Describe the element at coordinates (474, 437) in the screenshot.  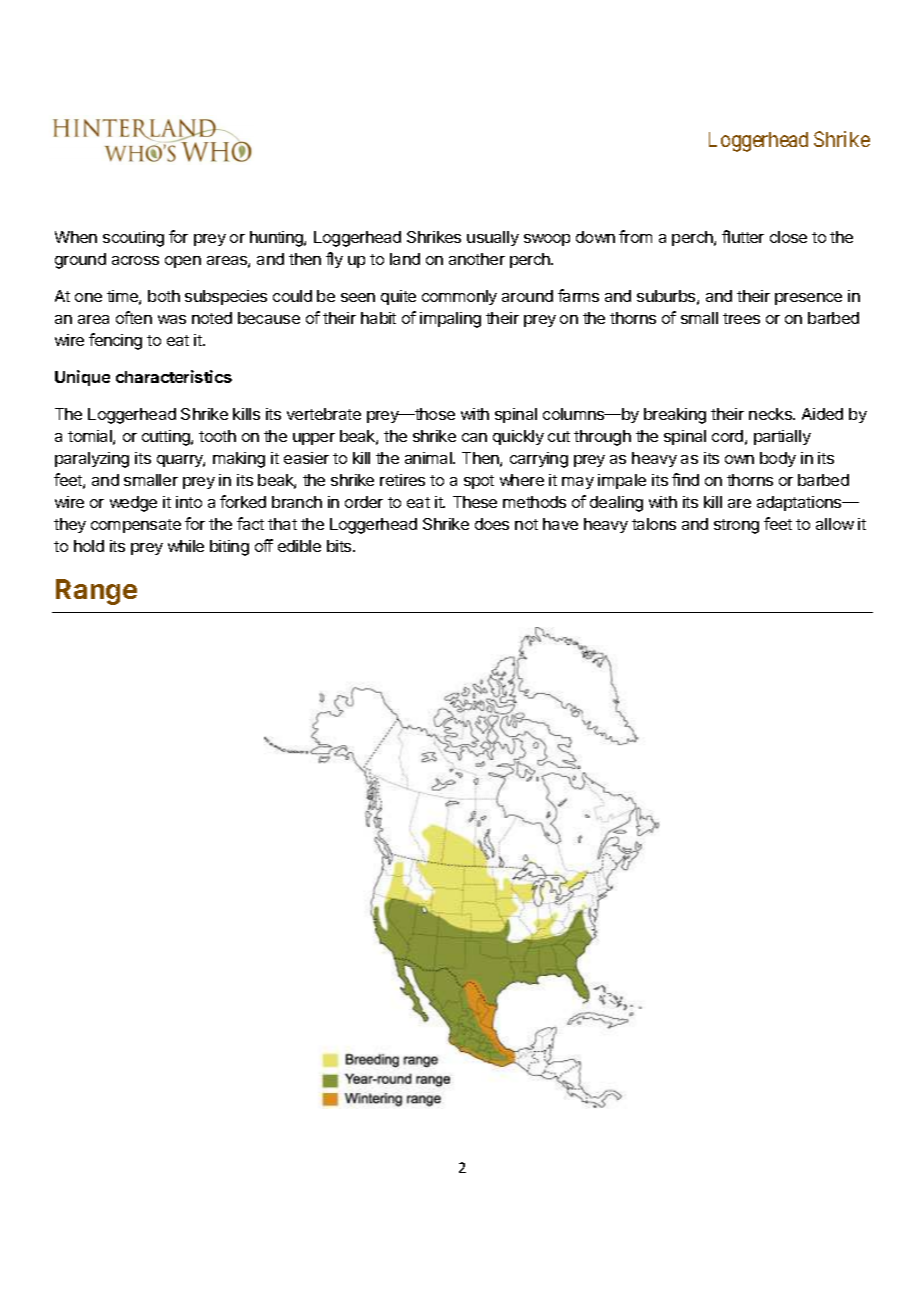
I see `can` at that location.
